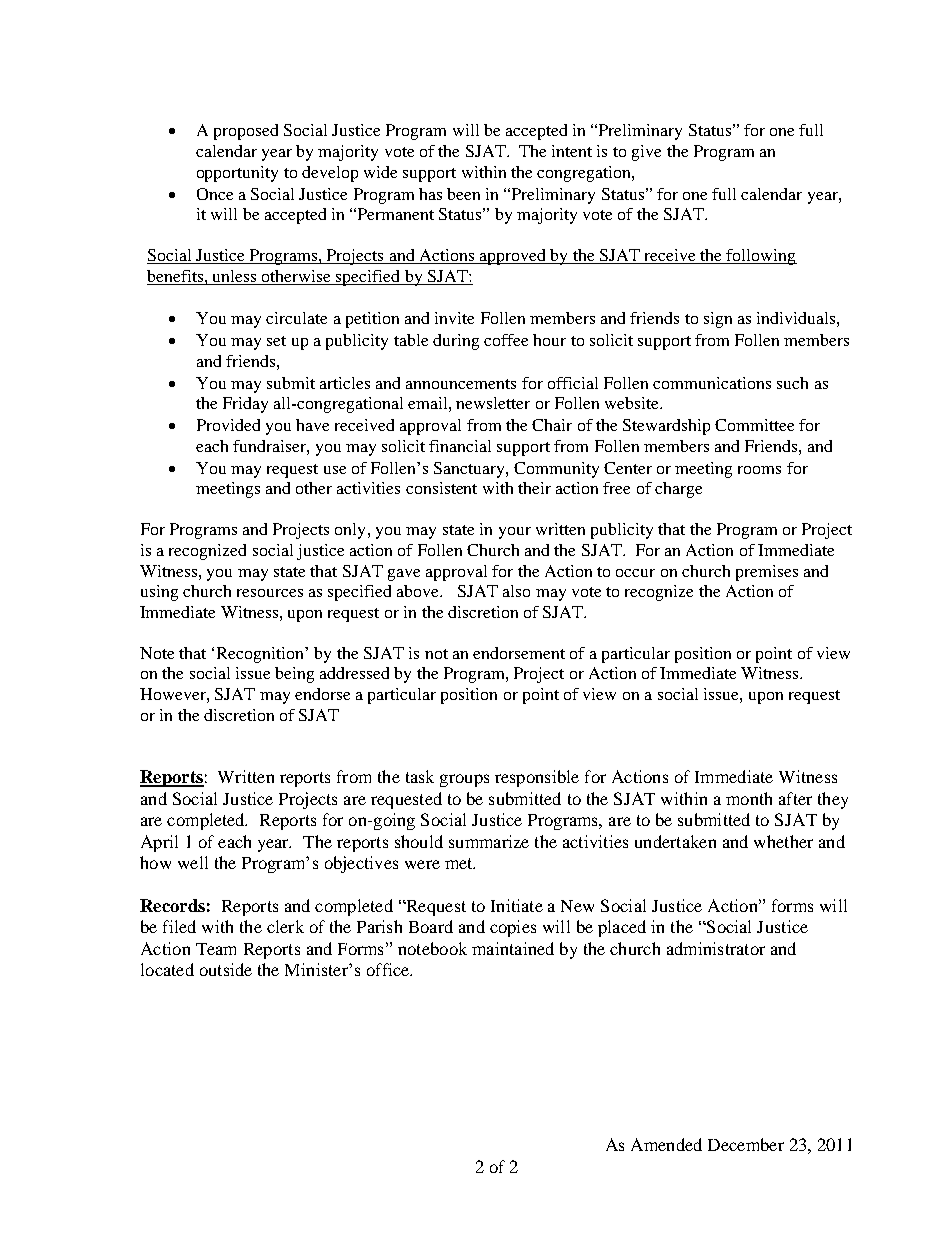 This image has width=952, height=1233. Describe the element at coordinates (646, 153) in the image. I see `give` at that location.
